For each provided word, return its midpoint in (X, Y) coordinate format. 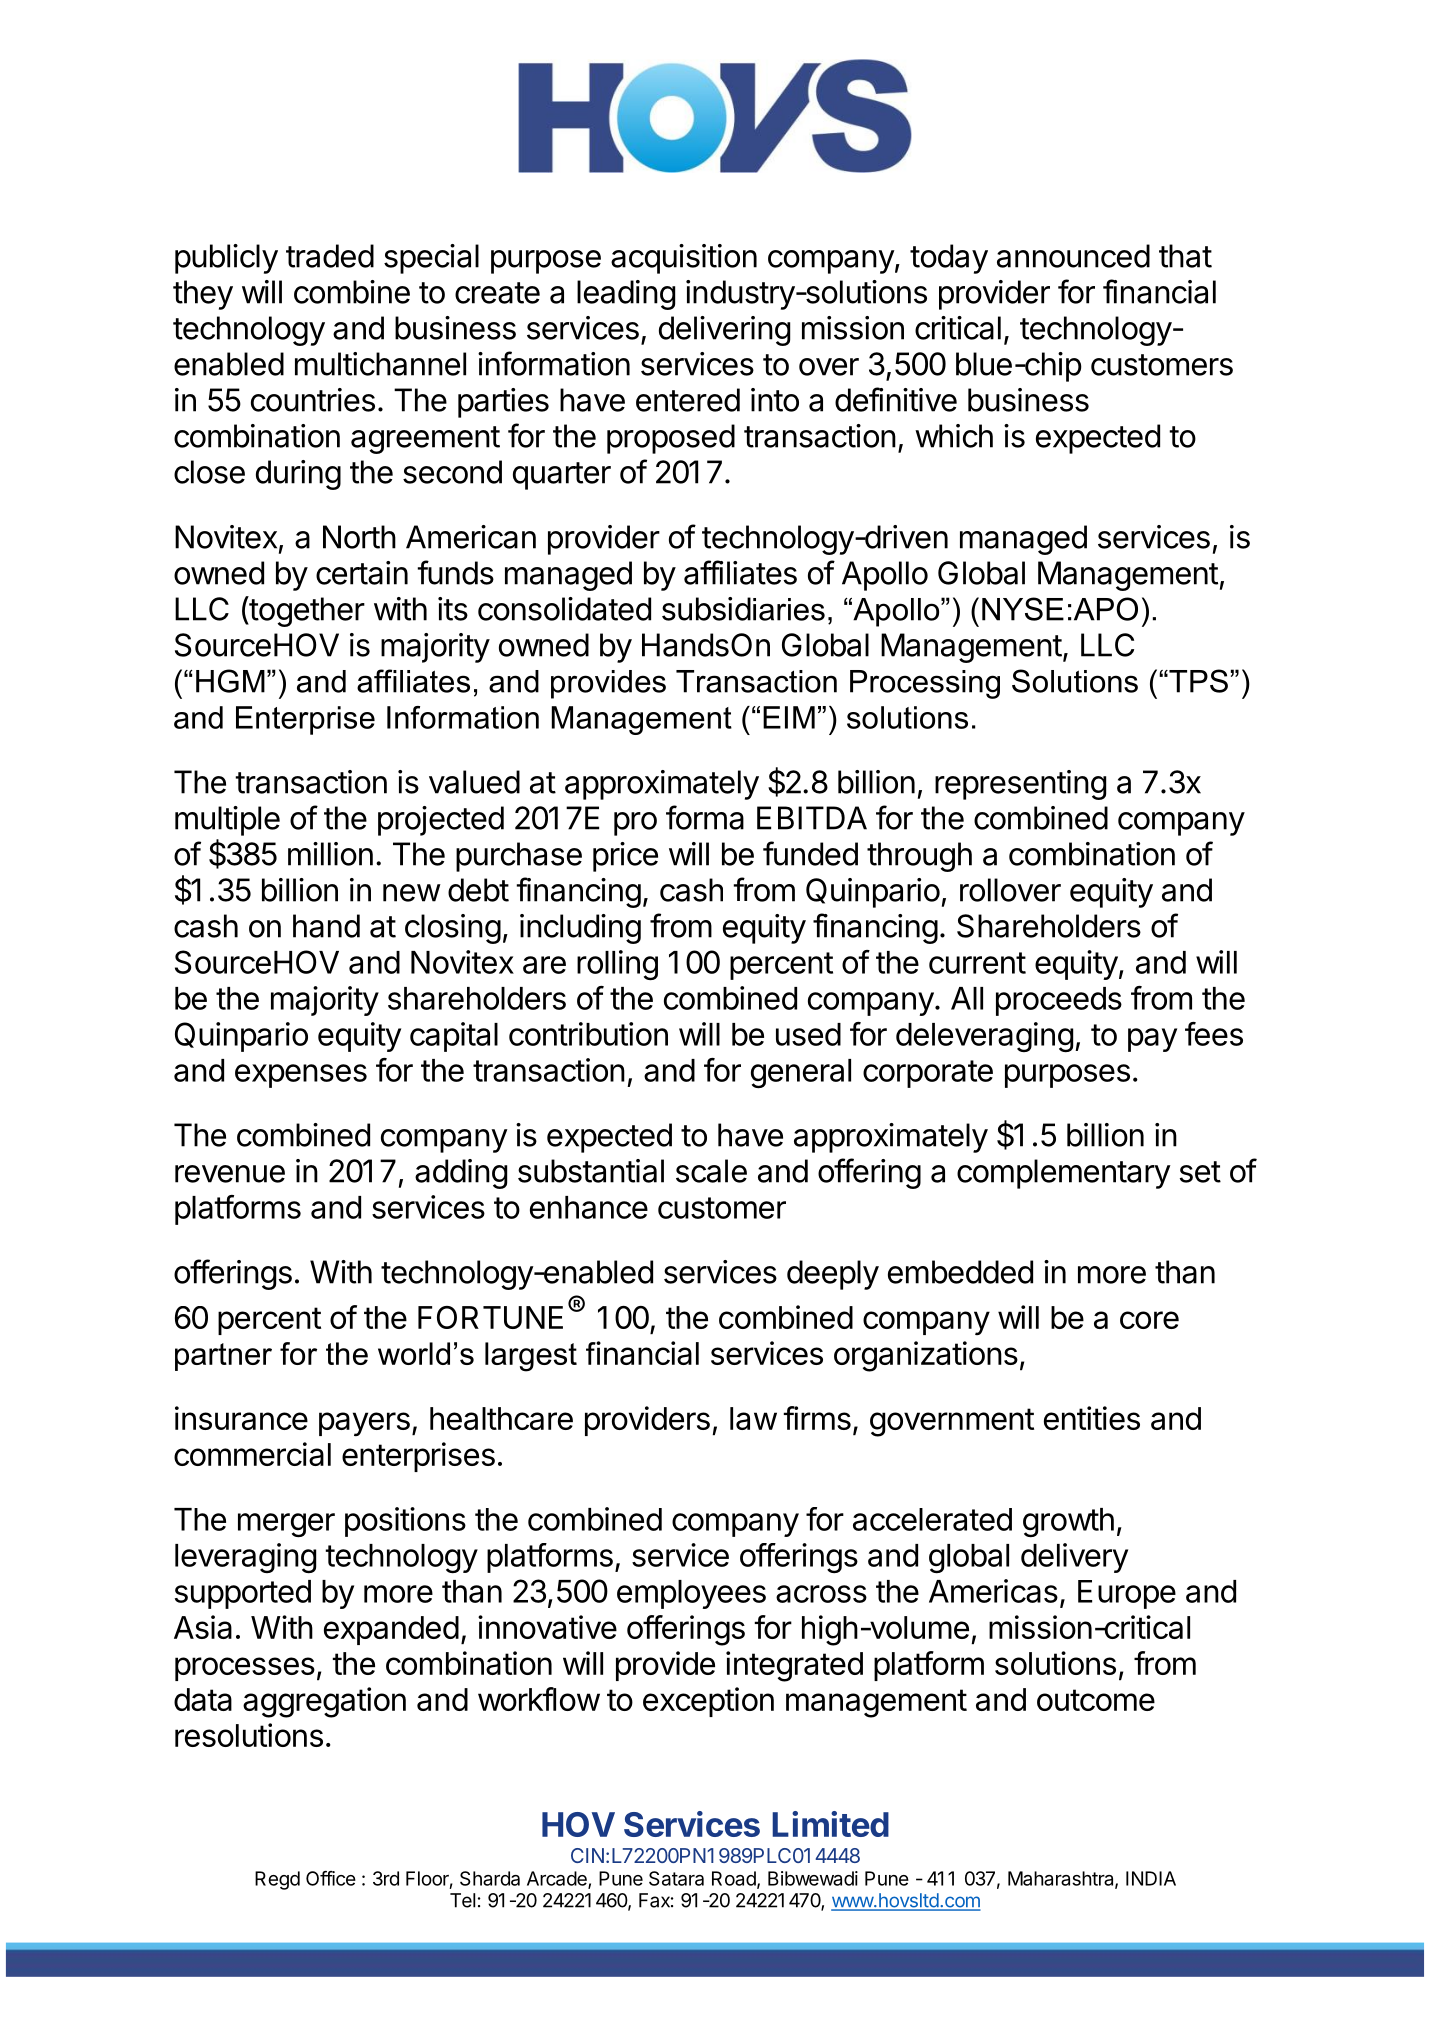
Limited (830, 1824)
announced (1073, 256)
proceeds (1059, 1001)
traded (330, 256)
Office (331, 1878)
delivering (724, 331)
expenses (301, 1076)
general (801, 1073)
